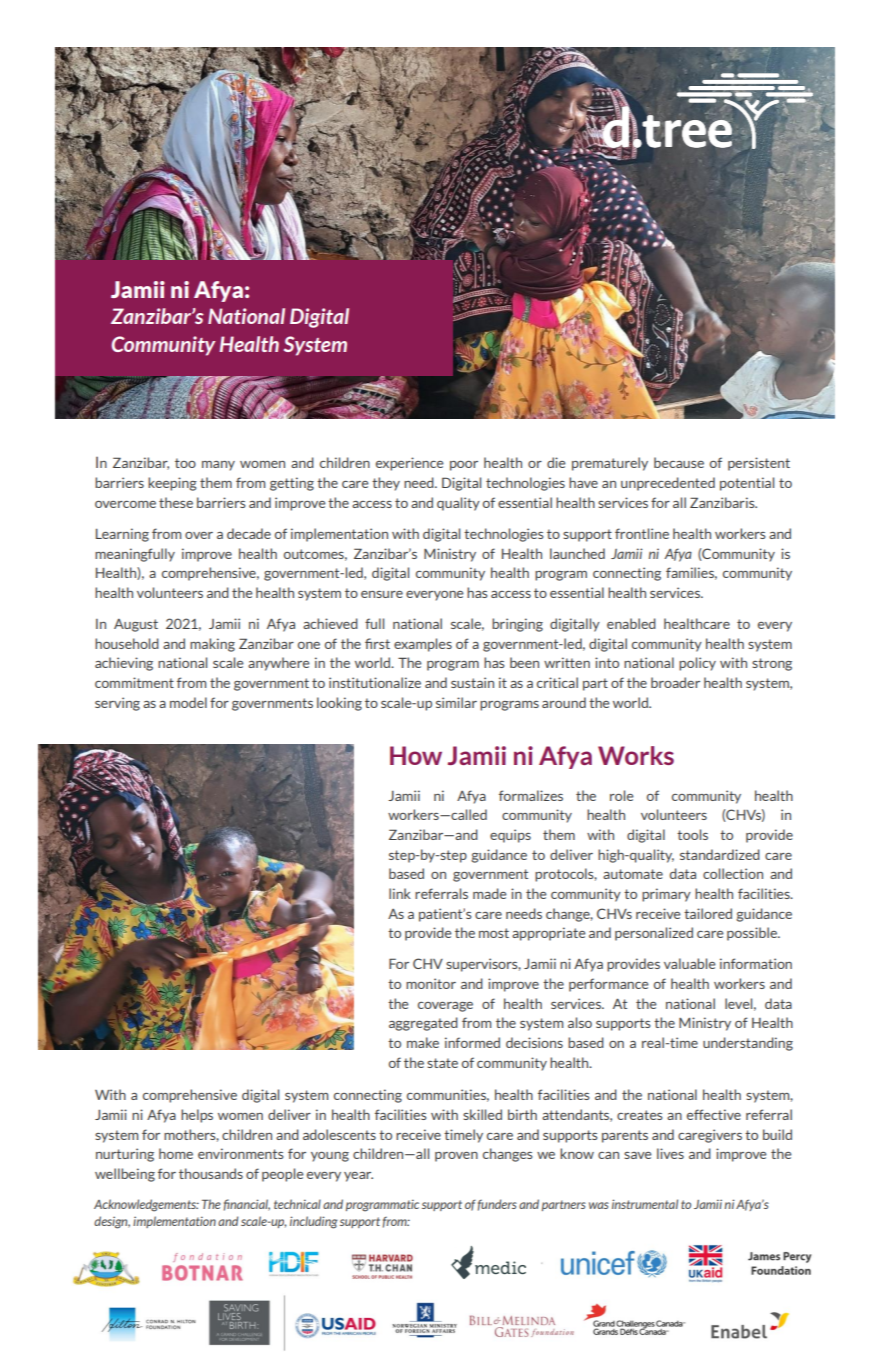 The height and width of the image is (1372, 887). I want to click on understanding, so click(748, 1044).
